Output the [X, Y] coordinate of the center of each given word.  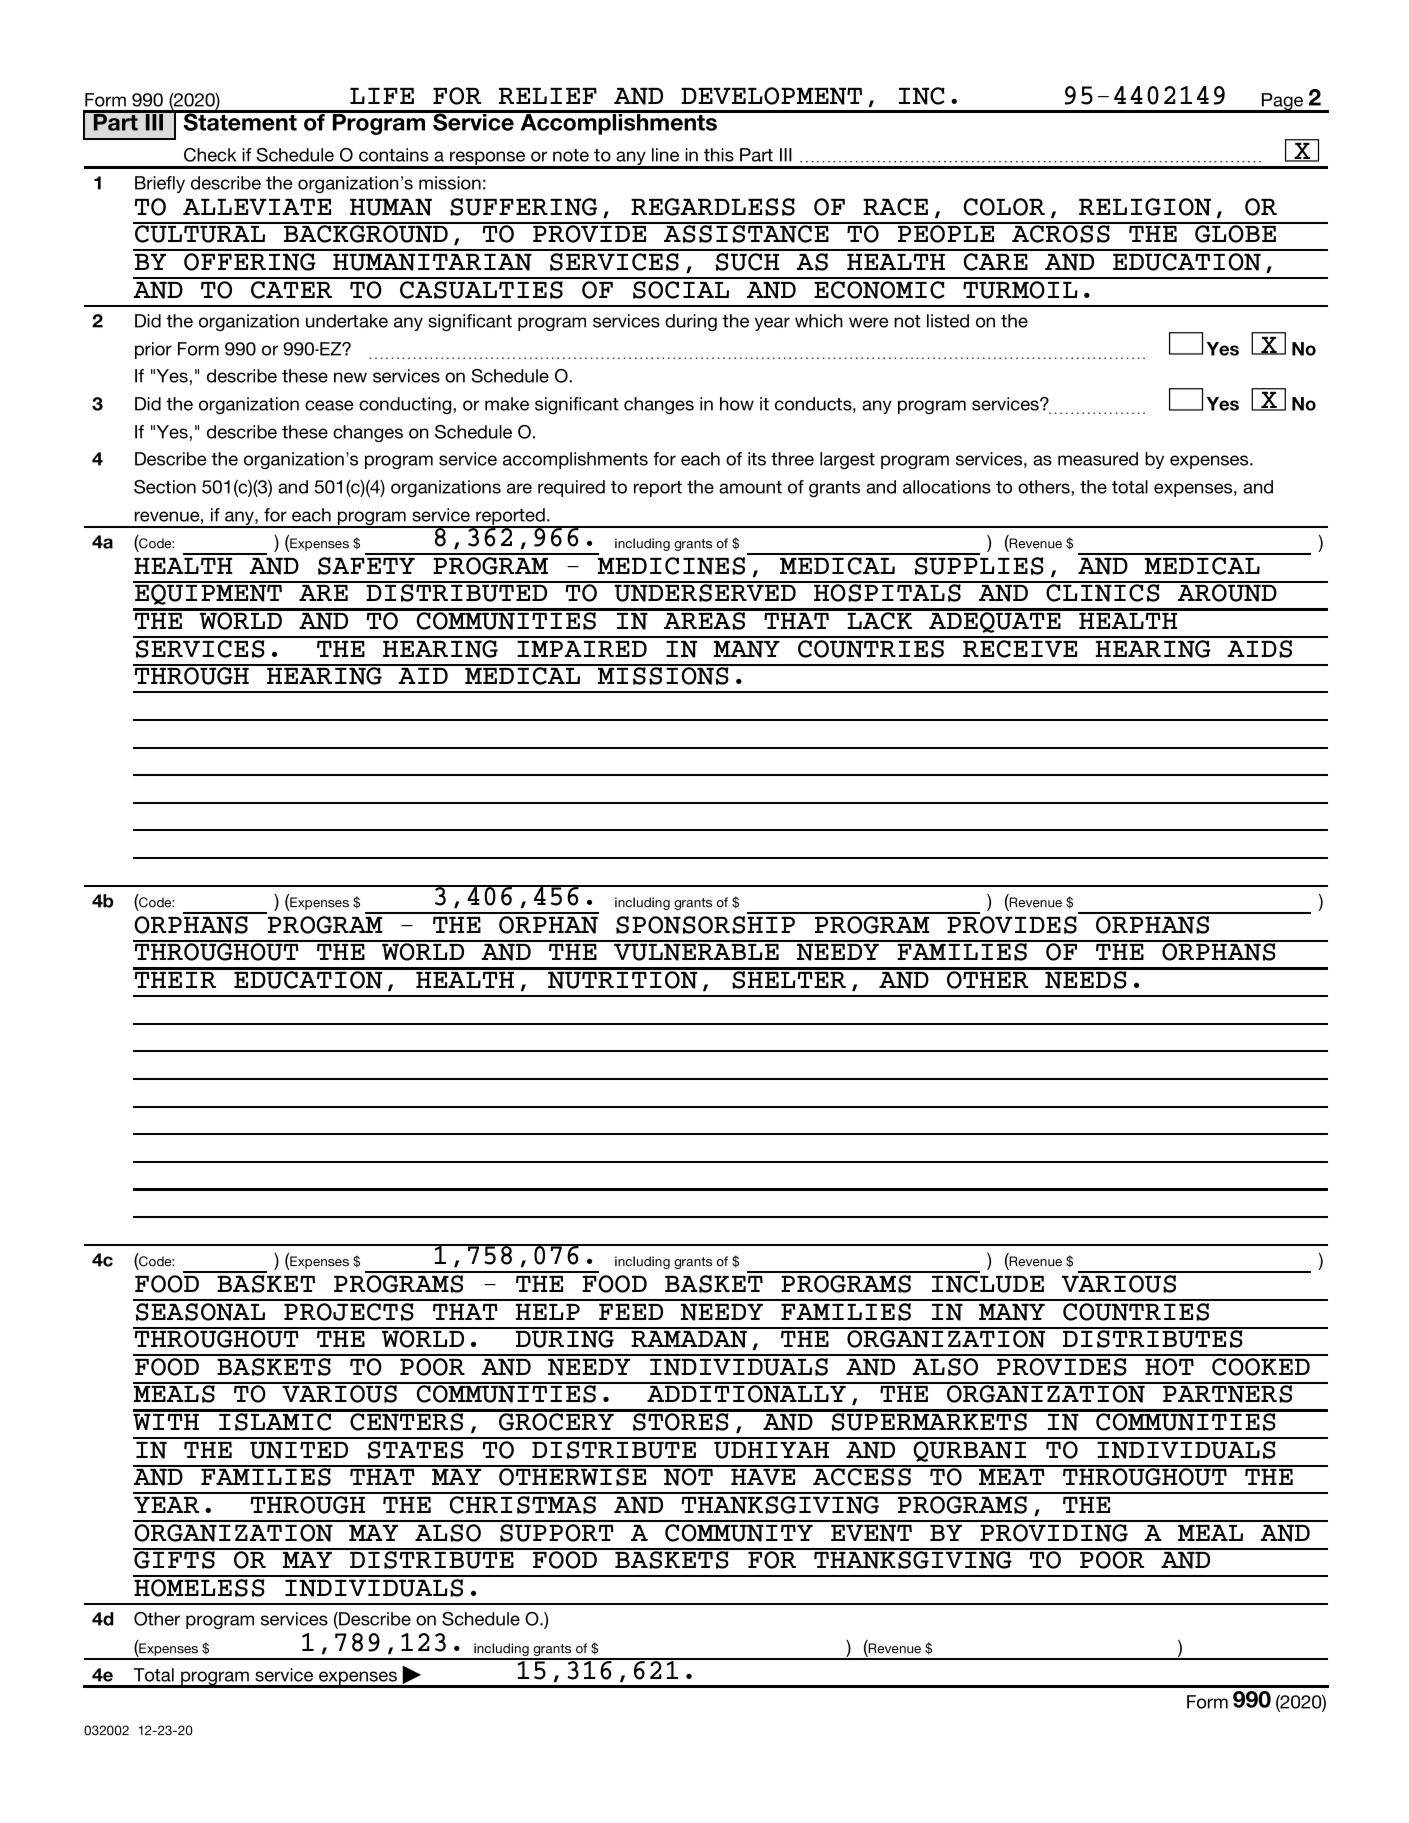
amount [750, 487]
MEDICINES [671, 566]
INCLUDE [988, 1284]
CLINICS [1103, 592]
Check [210, 155]
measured [1098, 459]
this [719, 155]
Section [165, 487]
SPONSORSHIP [705, 925]
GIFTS [175, 1559]
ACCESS [862, 1476]
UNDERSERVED [705, 592]
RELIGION [1145, 207]
